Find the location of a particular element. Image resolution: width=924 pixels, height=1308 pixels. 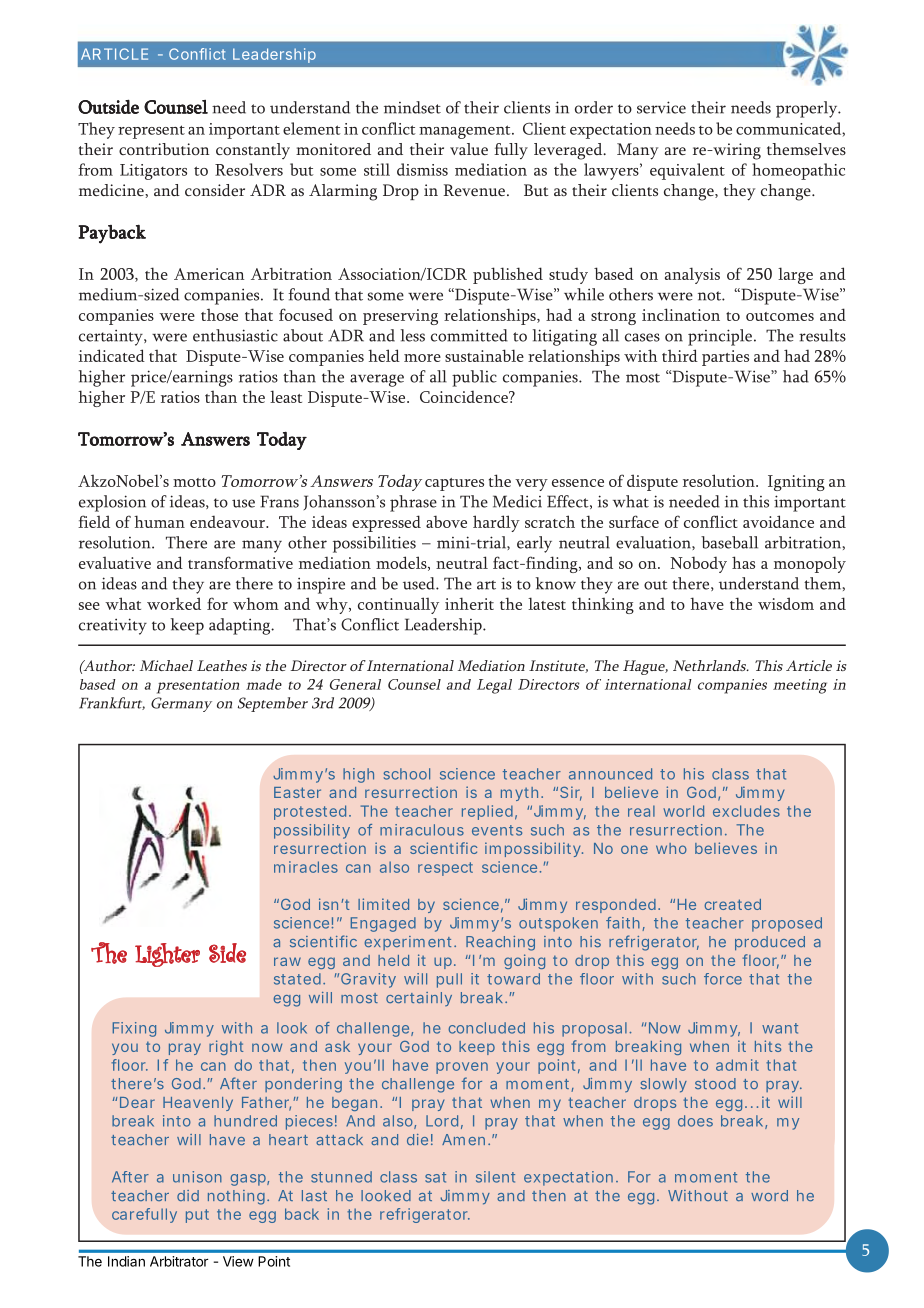

equivalent is located at coordinates (687, 171).
